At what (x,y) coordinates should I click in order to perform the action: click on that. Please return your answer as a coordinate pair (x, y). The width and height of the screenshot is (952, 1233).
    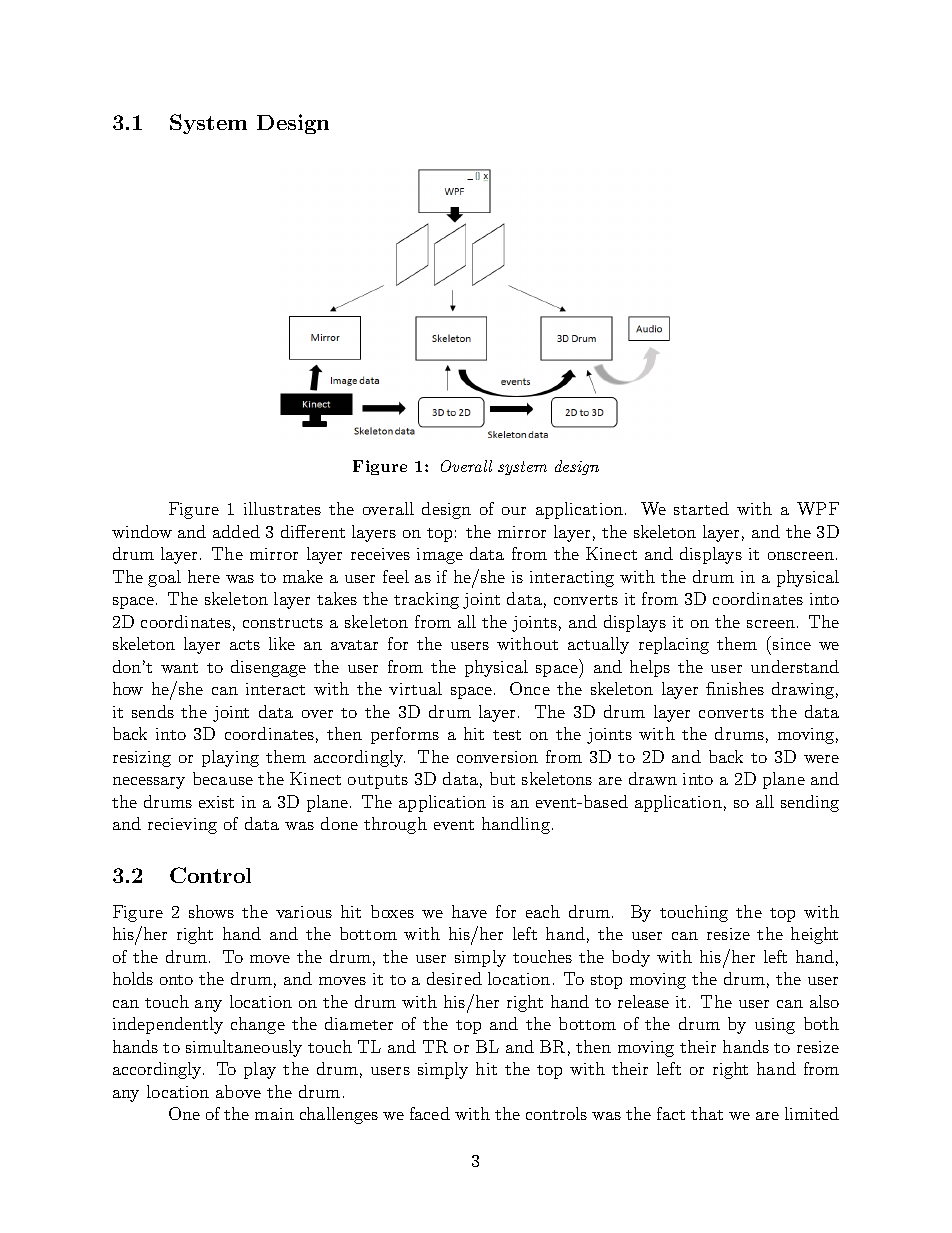
    Looking at the image, I should click on (707, 1113).
